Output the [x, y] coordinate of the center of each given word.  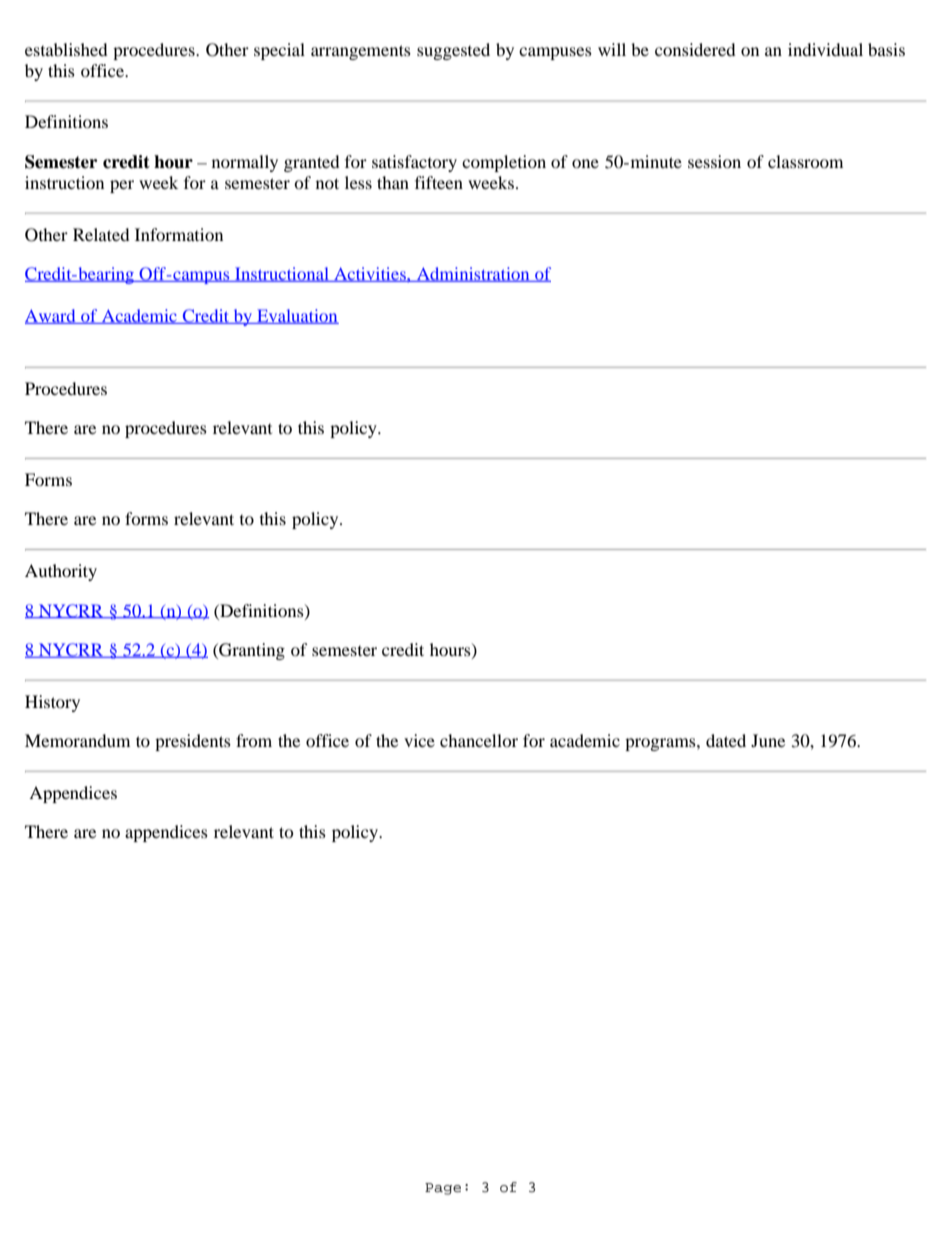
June [768, 740]
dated [726, 740]
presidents [193, 742]
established [66, 49]
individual [825, 49]
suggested [453, 51]
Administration [473, 274]
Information [179, 234]
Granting [251, 651]
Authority [61, 572]
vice [419, 740]
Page [443, 1189]
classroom [805, 161]
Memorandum [77, 740]
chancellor [479, 740]
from [254, 740]
